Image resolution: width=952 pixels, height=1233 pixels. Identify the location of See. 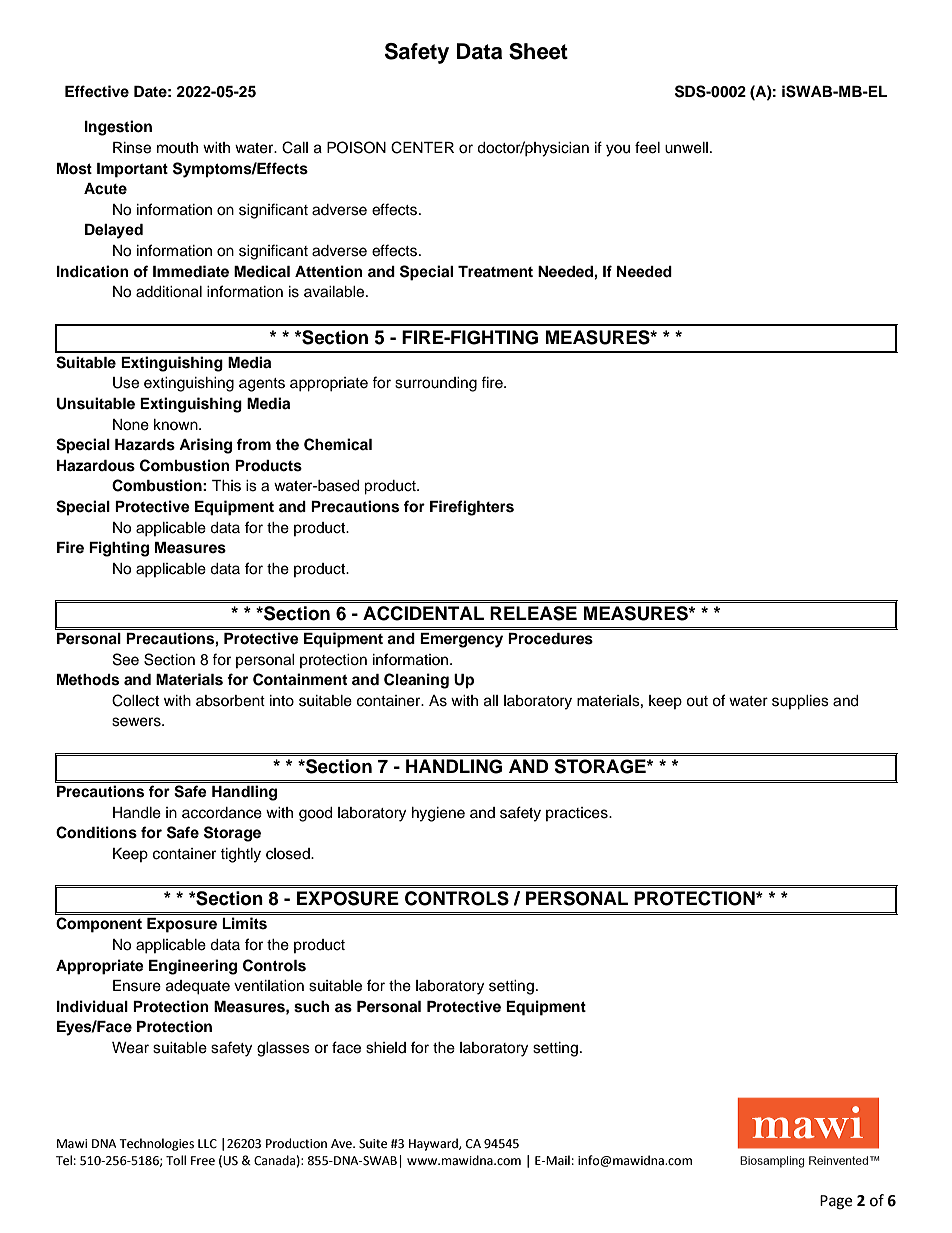
(126, 659).
